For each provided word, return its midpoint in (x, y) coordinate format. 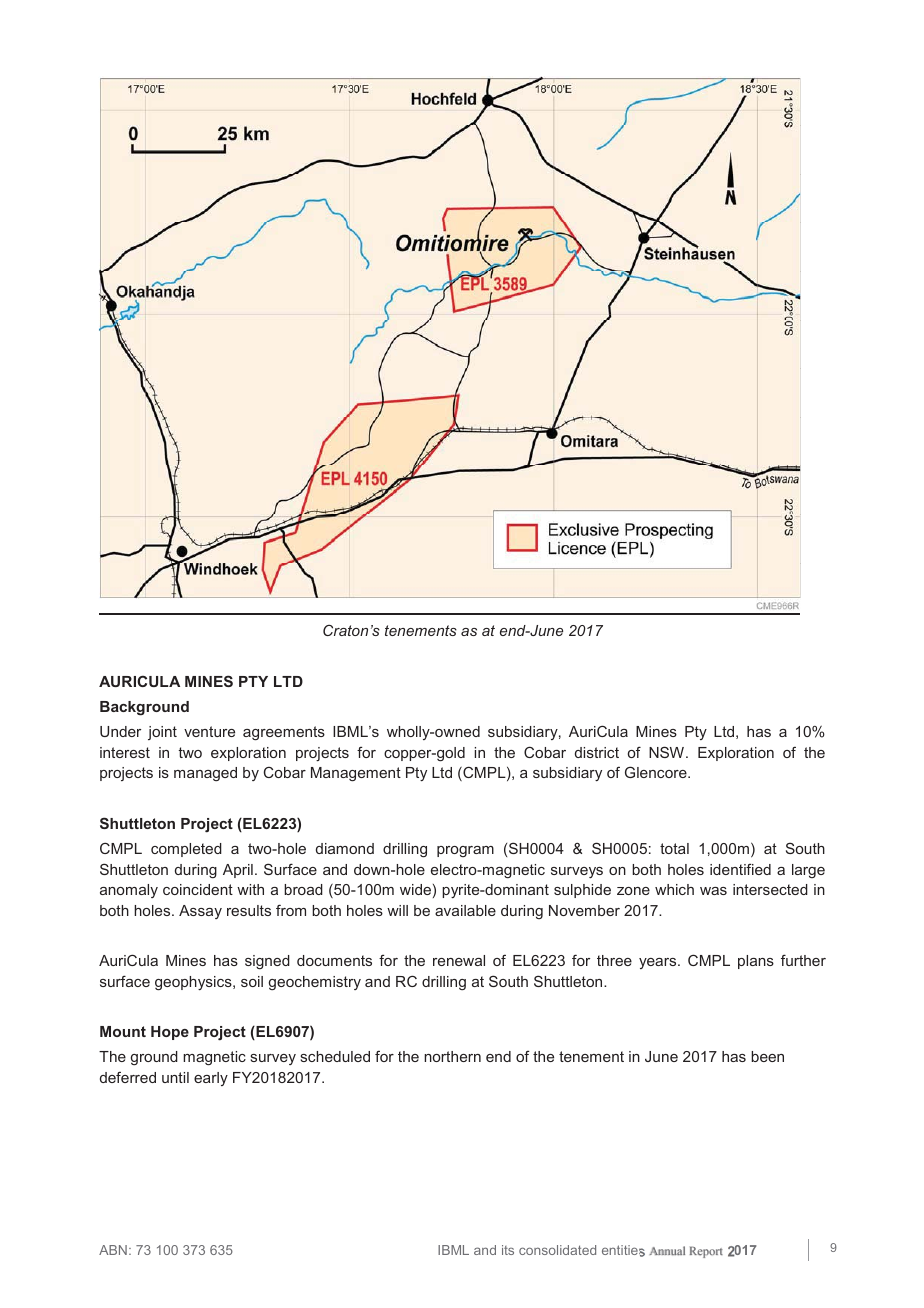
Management (356, 774)
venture (209, 731)
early (211, 1079)
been (767, 1056)
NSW (666, 752)
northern (452, 1056)
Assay (200, 912)
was (713, 891)
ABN (113, 1250)
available (465, 910)
